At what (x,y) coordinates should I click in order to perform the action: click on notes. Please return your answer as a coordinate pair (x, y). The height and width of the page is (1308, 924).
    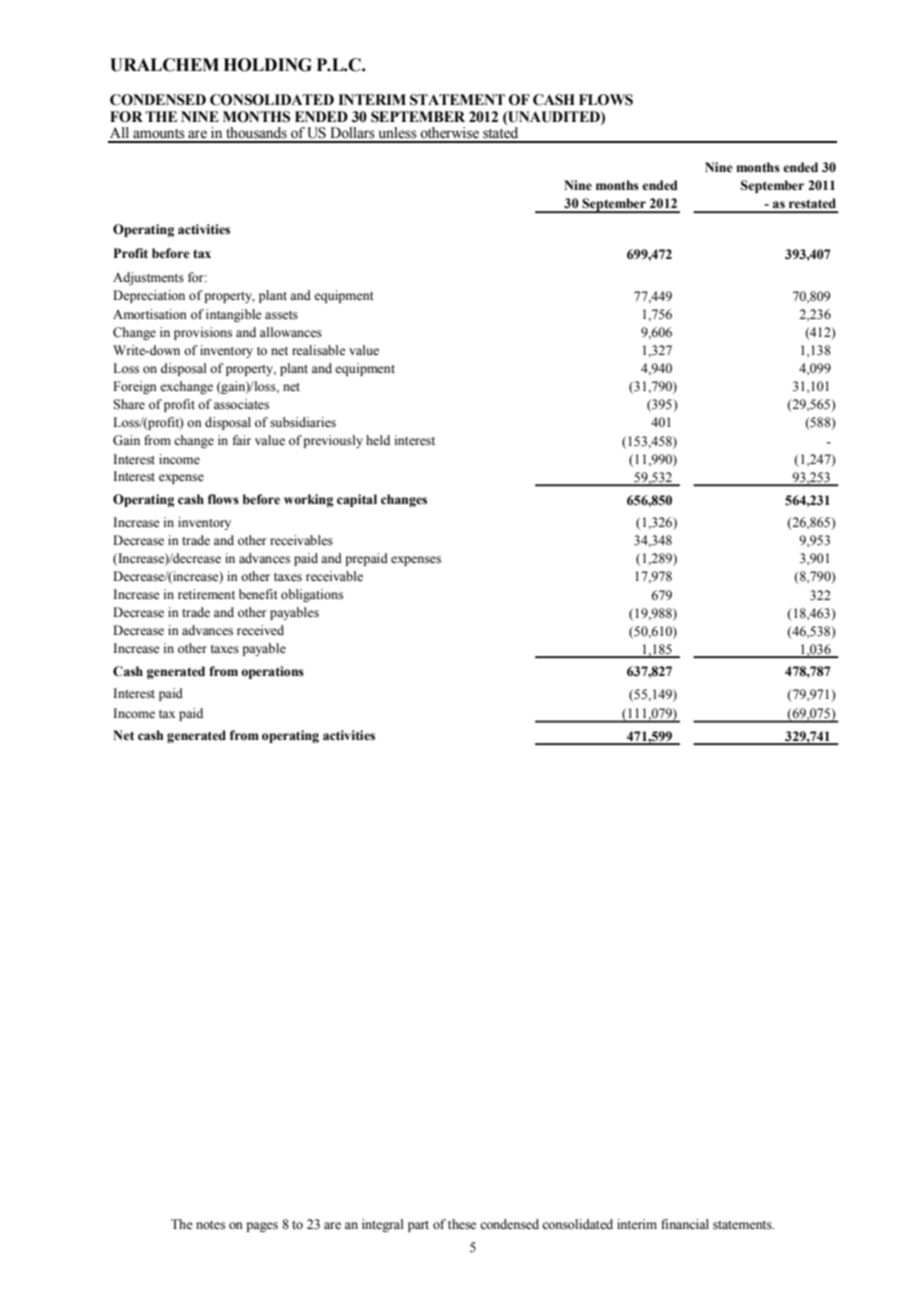
    Looking at the image, I should click on (210, 1225).
